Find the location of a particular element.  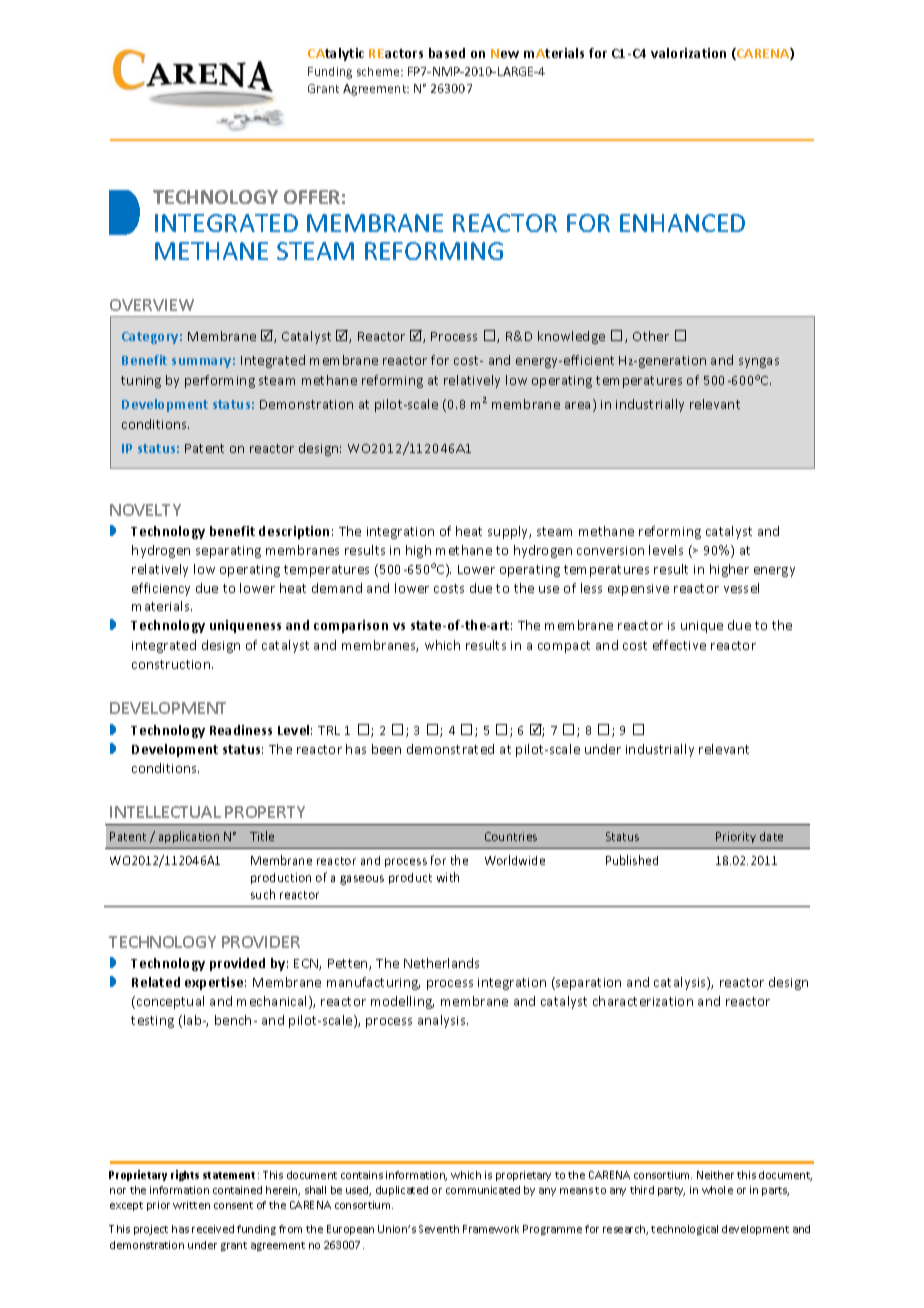

written is located at coordinates (191, 1205).
